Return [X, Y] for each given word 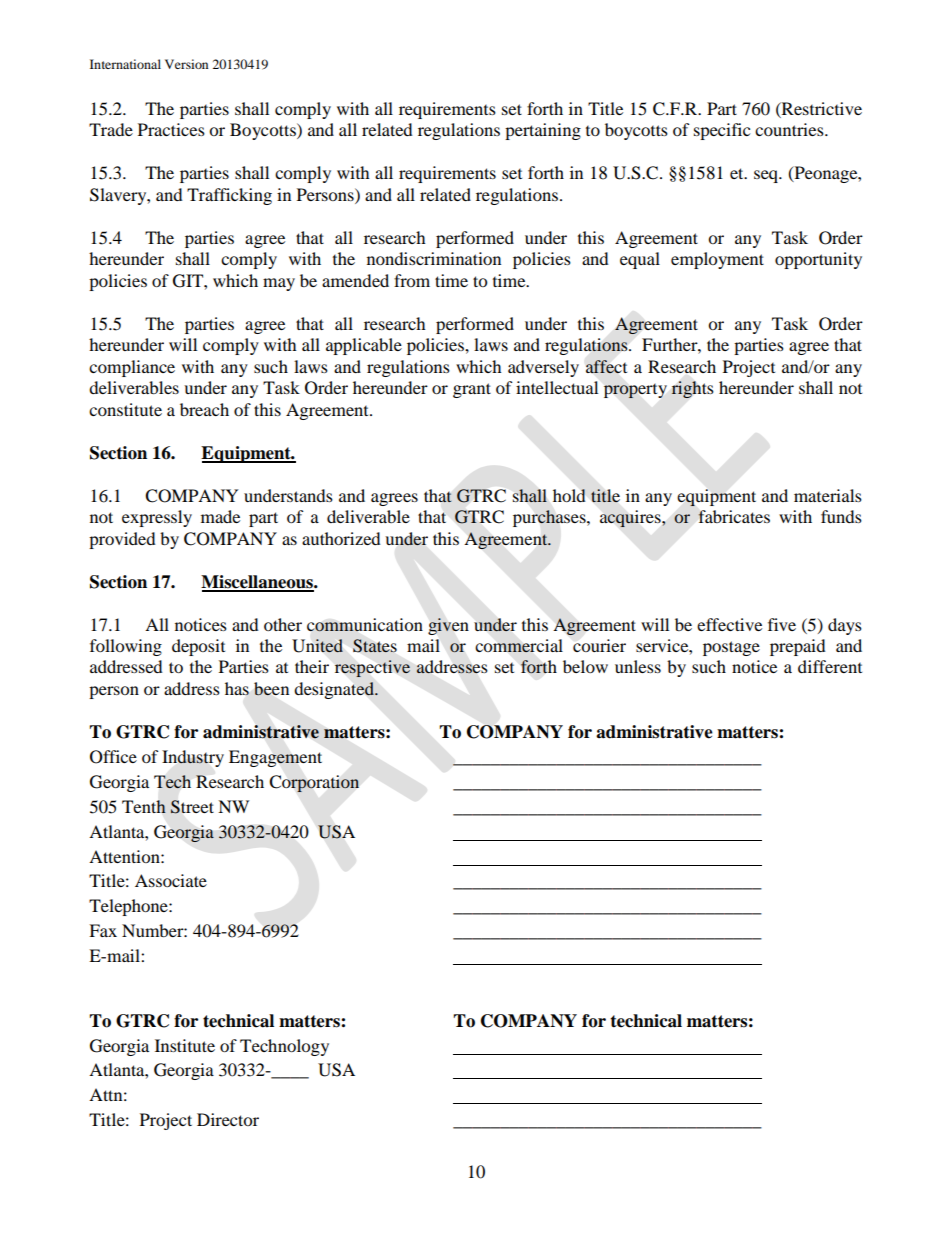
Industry [193, 758]
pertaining [543, 131]
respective [372, 668]
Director [228, 1119]
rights [692, 389]
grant [472, 390]
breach [204, 409]
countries [790, 129]
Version [186, 64]
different [830, 666]
